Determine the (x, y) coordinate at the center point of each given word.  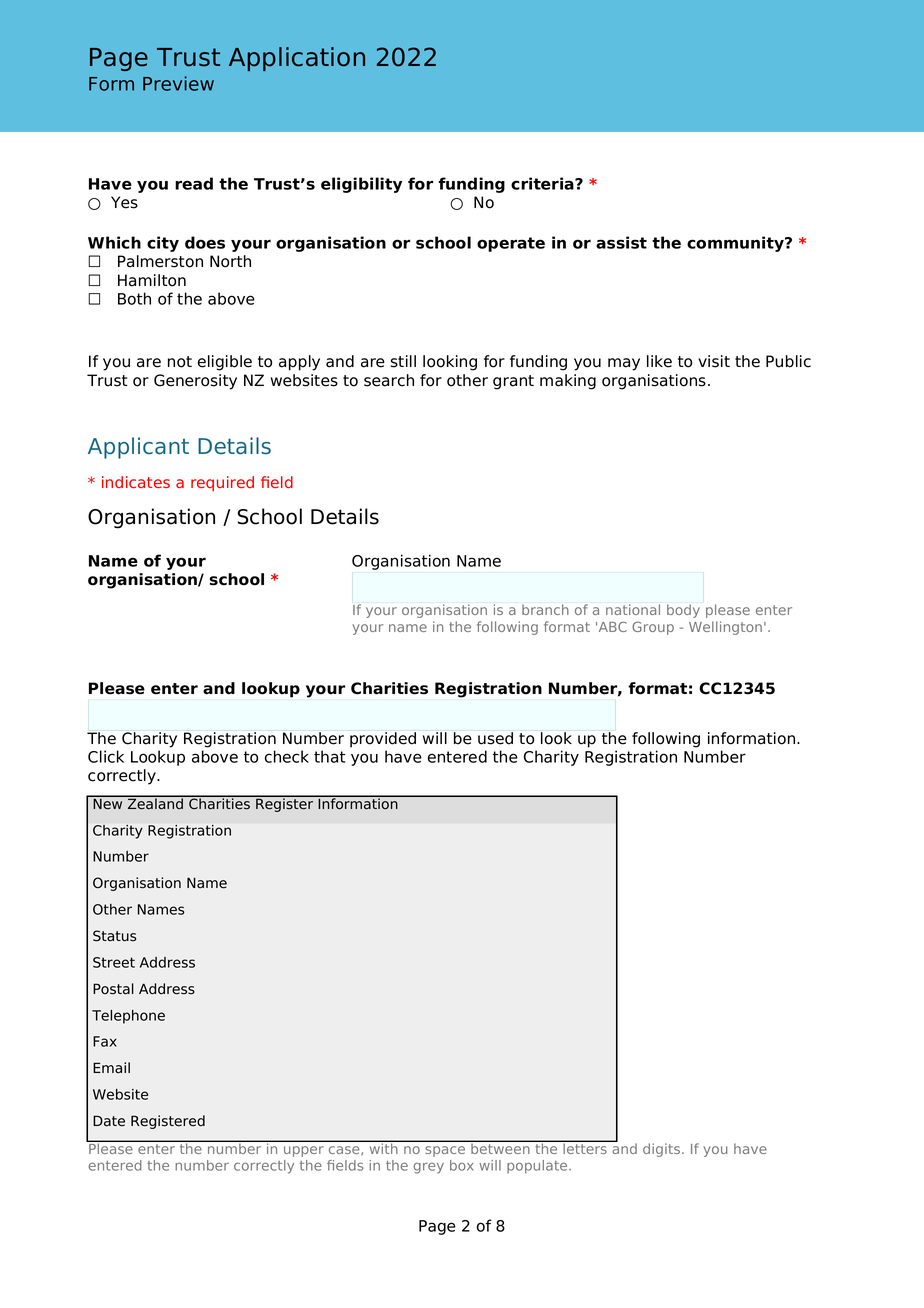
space (445, 1151)
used (495, 738)
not (180, 362)
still (403, 361)
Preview (178, 83)
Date (109, 1121)
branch (545, 609)
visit (714, 361)
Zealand (155, 803)
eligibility (361, 185)
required (222, 483)
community (736, 244)
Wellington (725, 628)
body (683, 611)
